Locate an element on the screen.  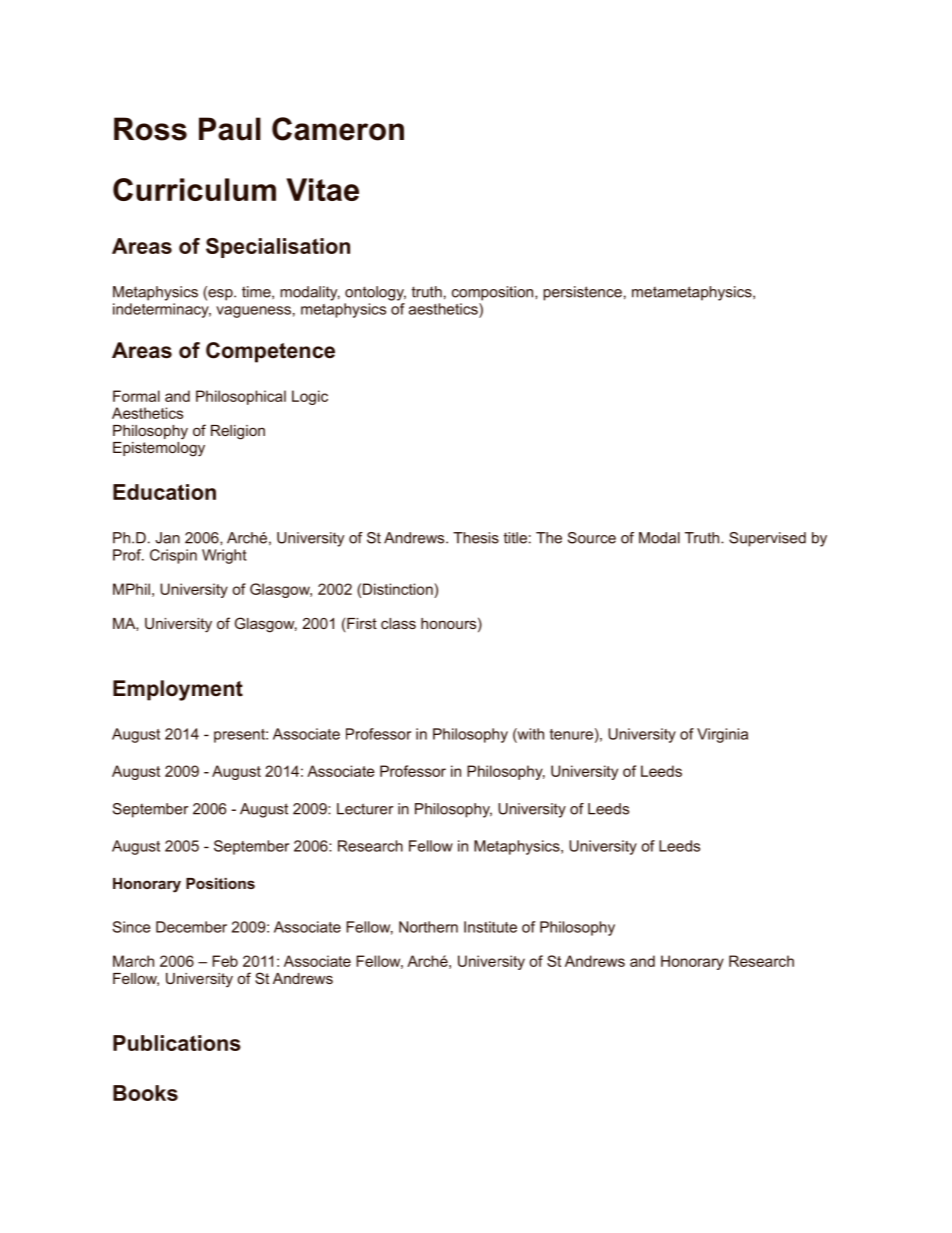
class is located at coordinates (398, 623).
